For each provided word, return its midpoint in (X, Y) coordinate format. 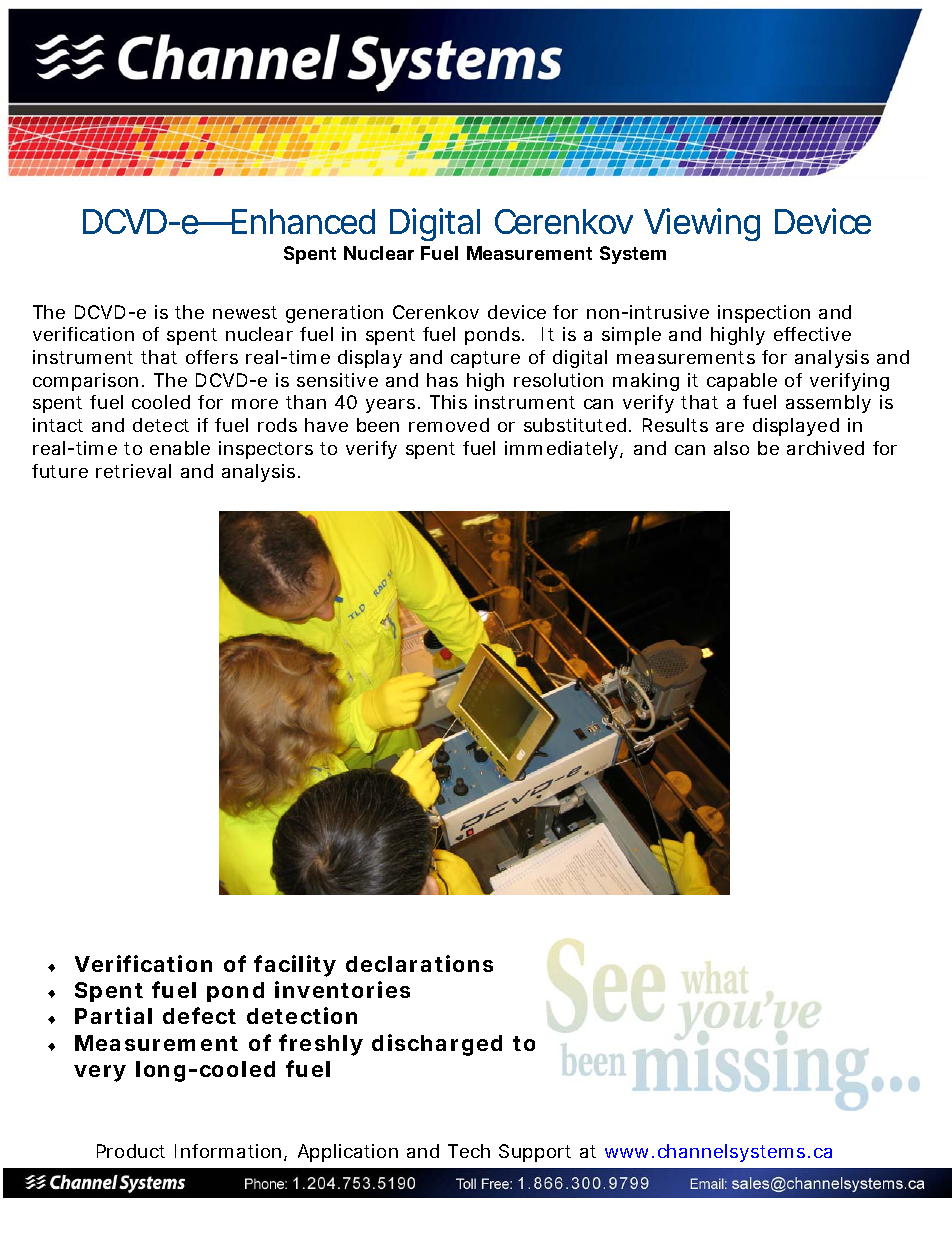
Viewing (702, 224)
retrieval (133, 471)
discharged (437, 1045)
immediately (563, 450)
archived (825, 448)
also (731, 448)
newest (245, 312)
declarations (419, 963)
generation (334, 314)
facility (295, 966)
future (60, 471)
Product (131, 1151)
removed (449, 425)
